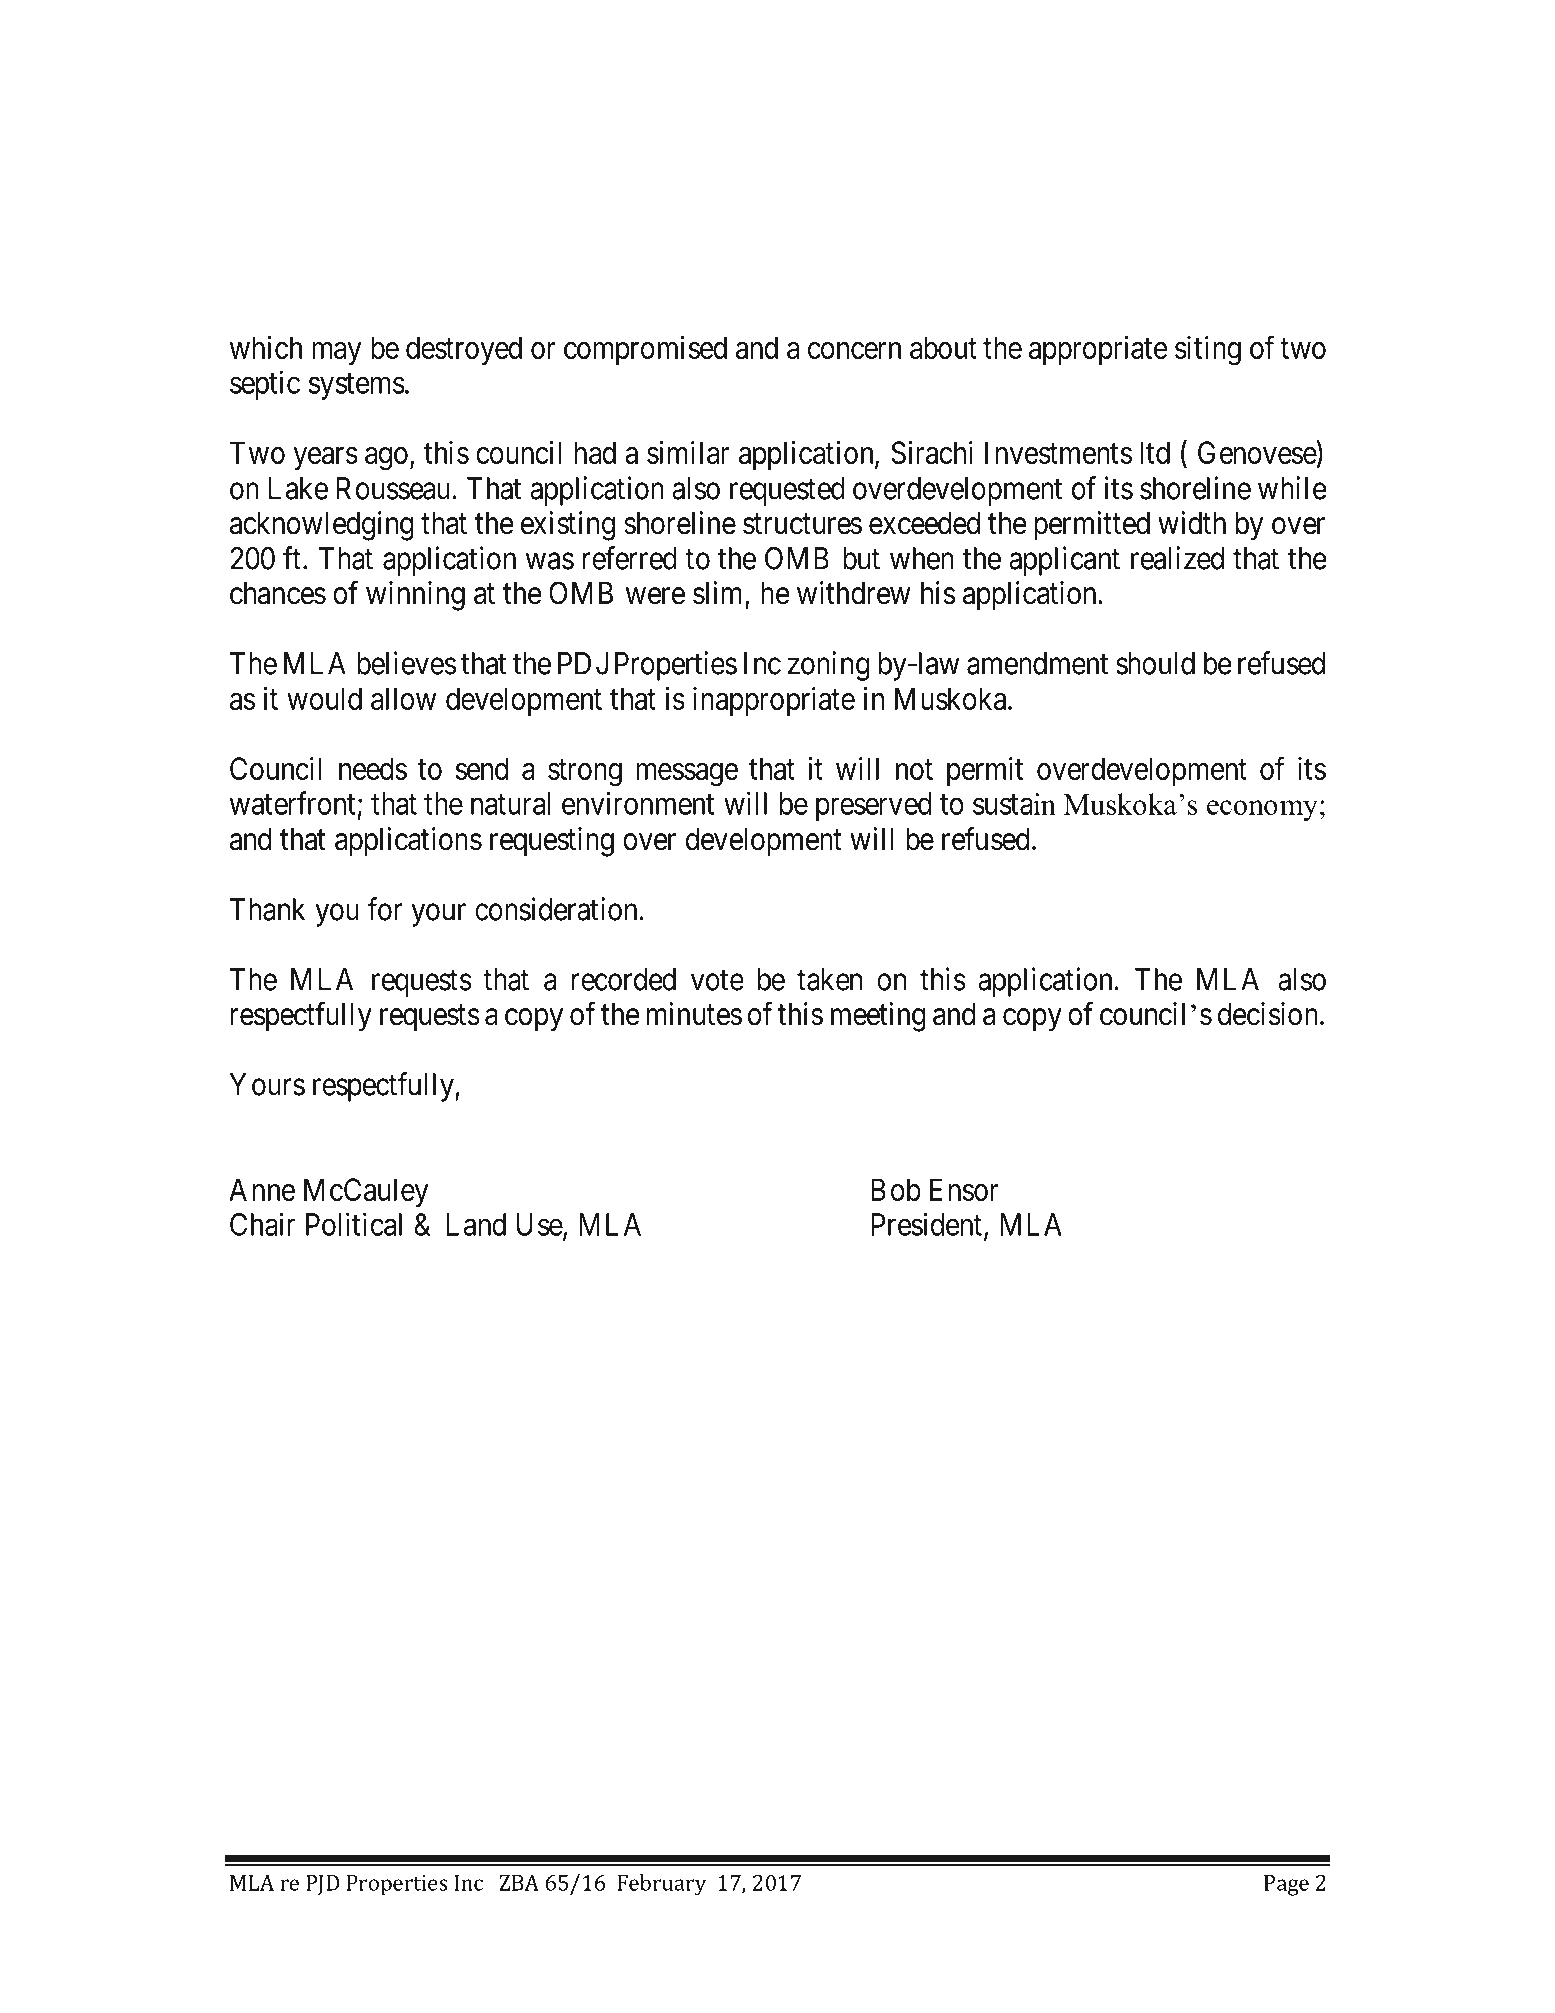 Image resolution: width=1555 pixels, height=2013 pixels. What do you see at coordinates (1208, 351) in the screenshot?
I see `siting` at bounding box center [1208, 351].
